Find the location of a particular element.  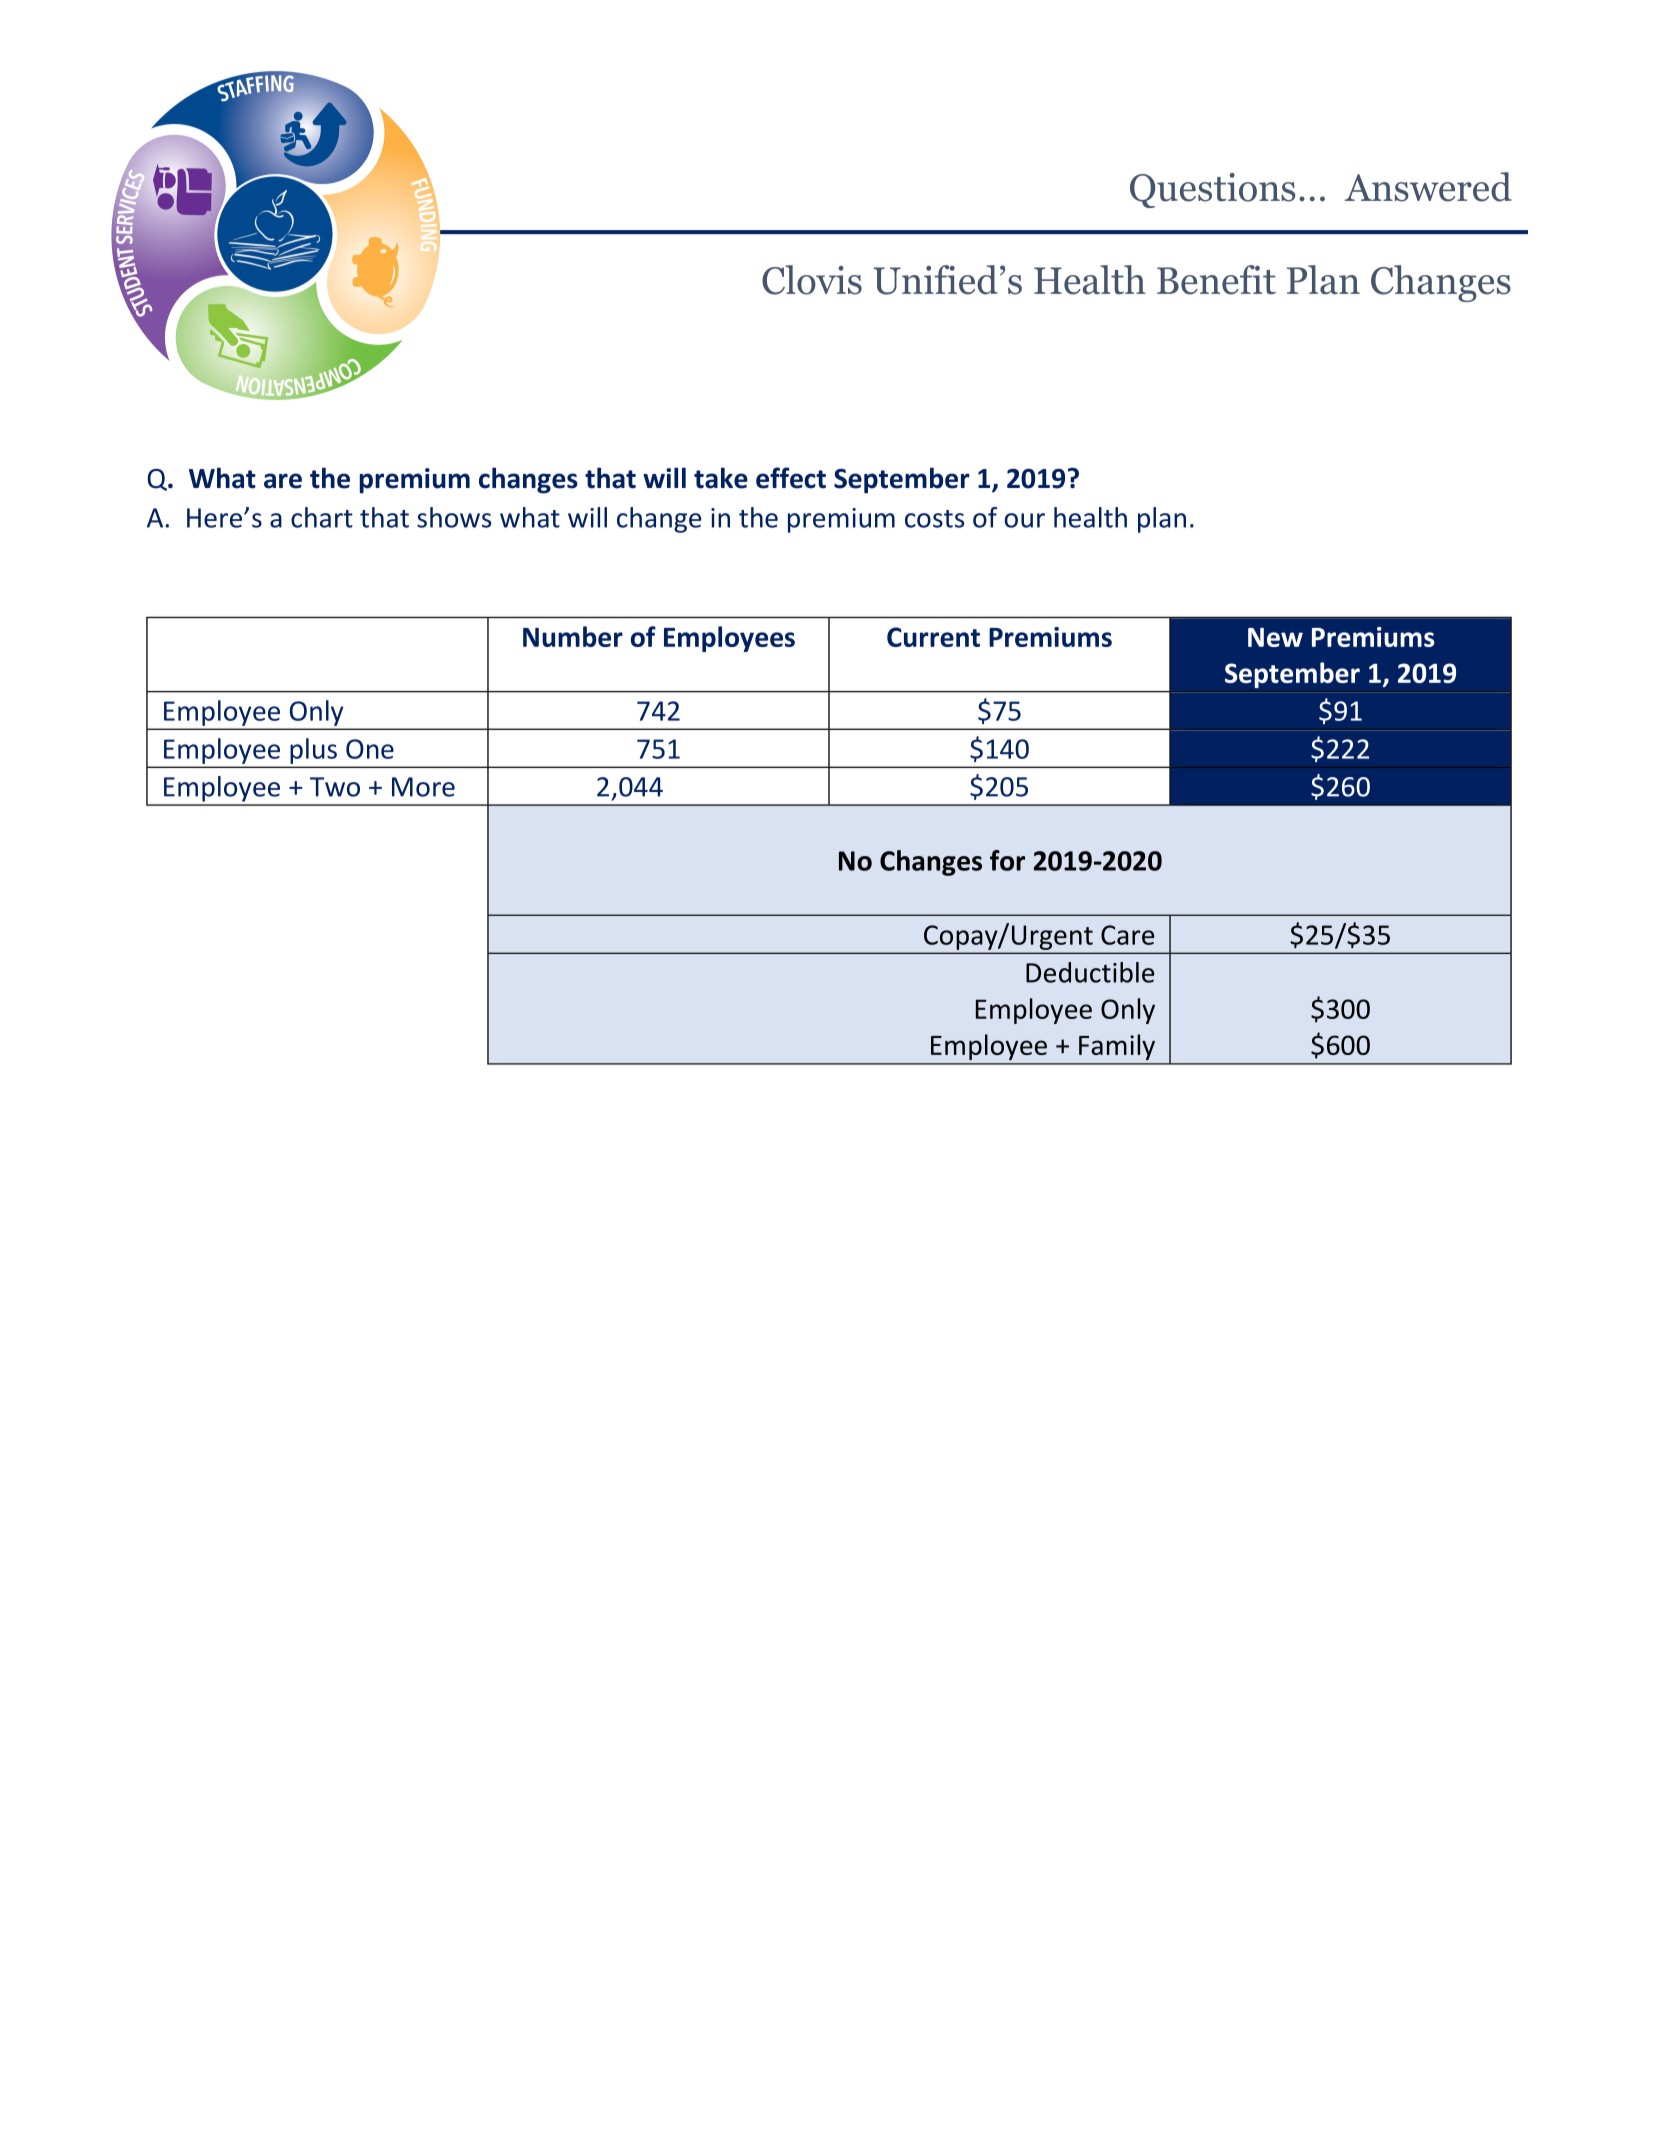

Current is located at coordinates (933, 637).
